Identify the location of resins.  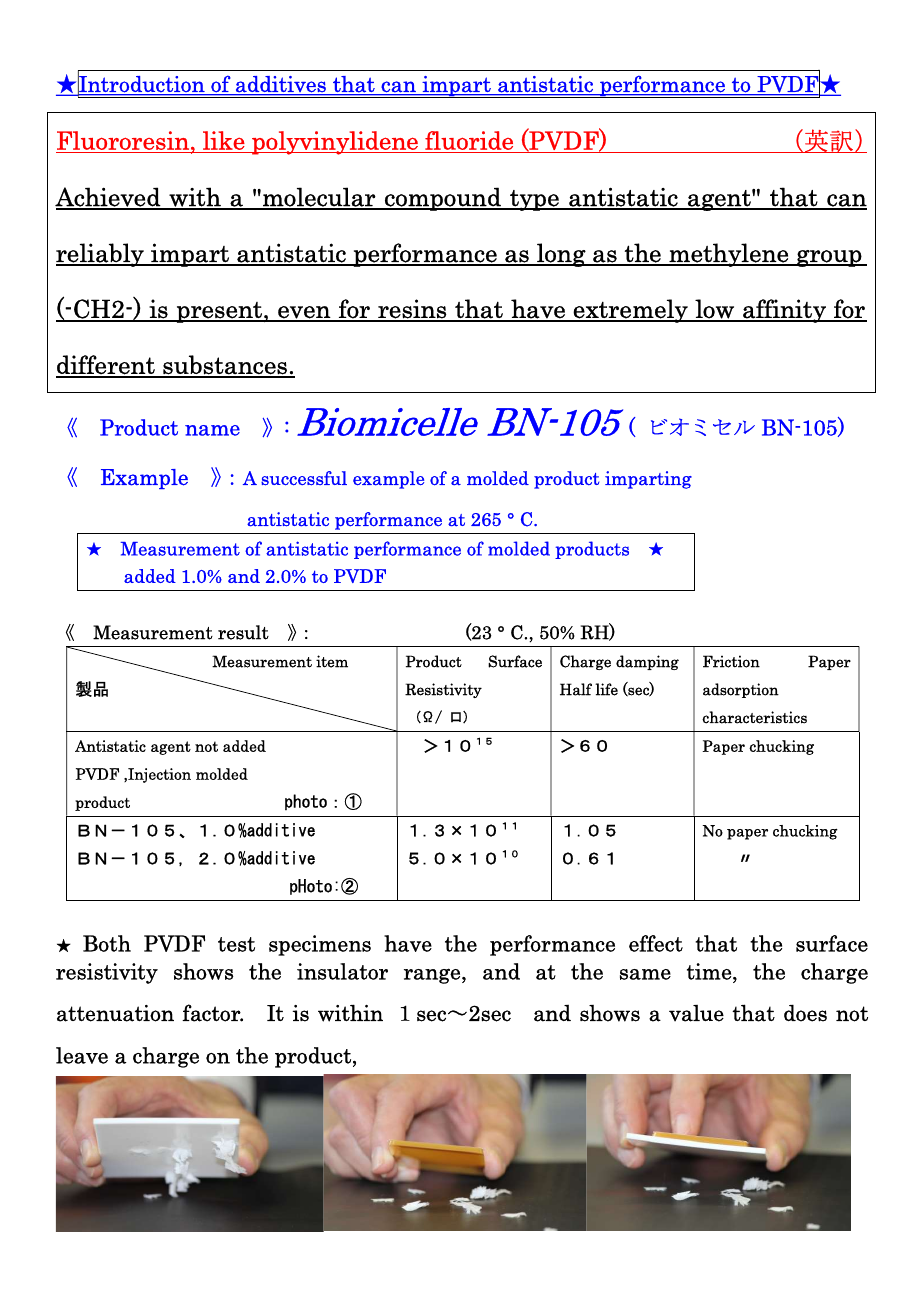
(412, 310).
